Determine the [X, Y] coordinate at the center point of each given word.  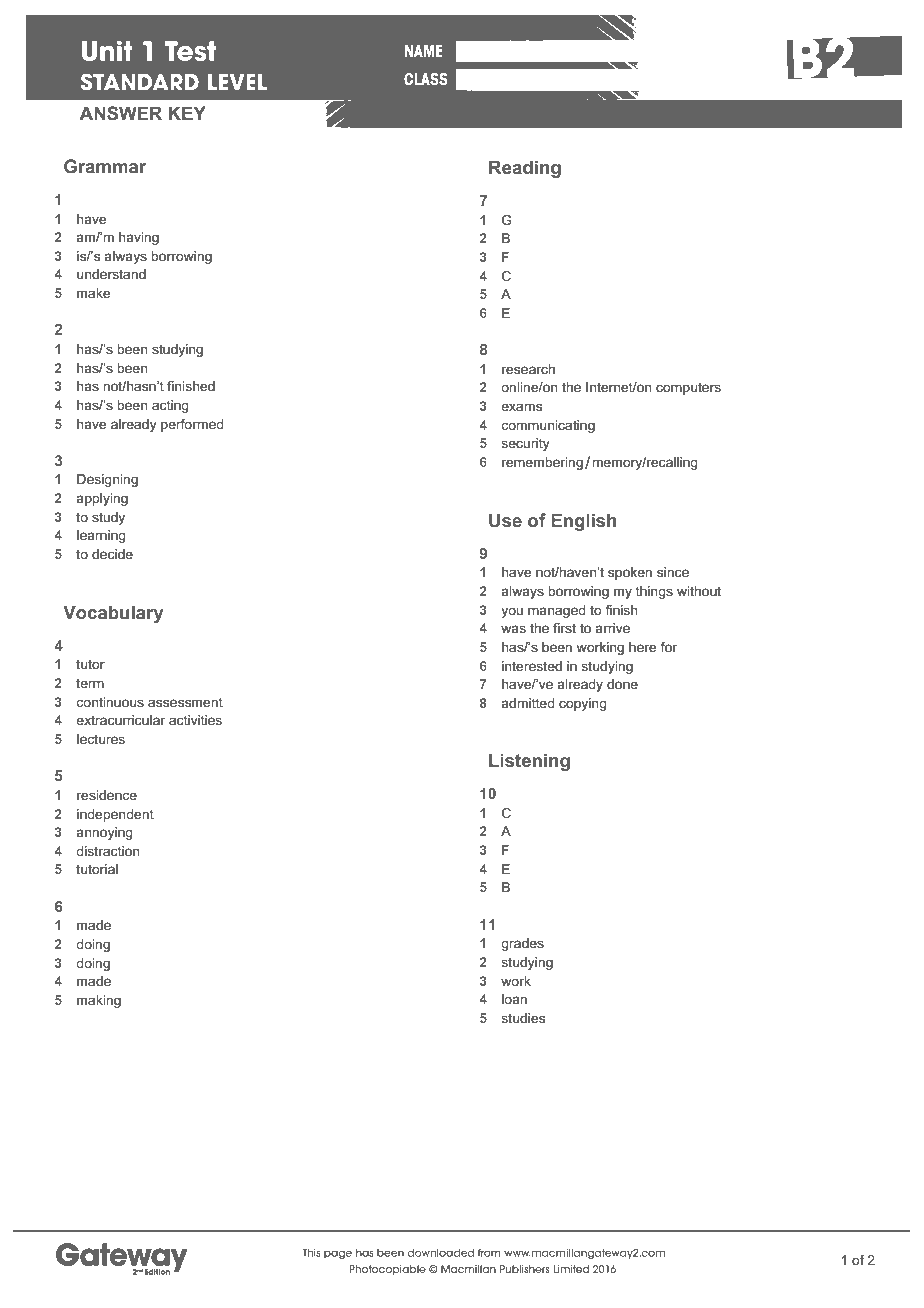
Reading [524, 169]
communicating [548, 426]
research [528, 369]
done [622, 684]
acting [170, 406]
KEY [187, 113]
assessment [185, 702]
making [99, 1001]
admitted [527, 703]
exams [521, 407]
